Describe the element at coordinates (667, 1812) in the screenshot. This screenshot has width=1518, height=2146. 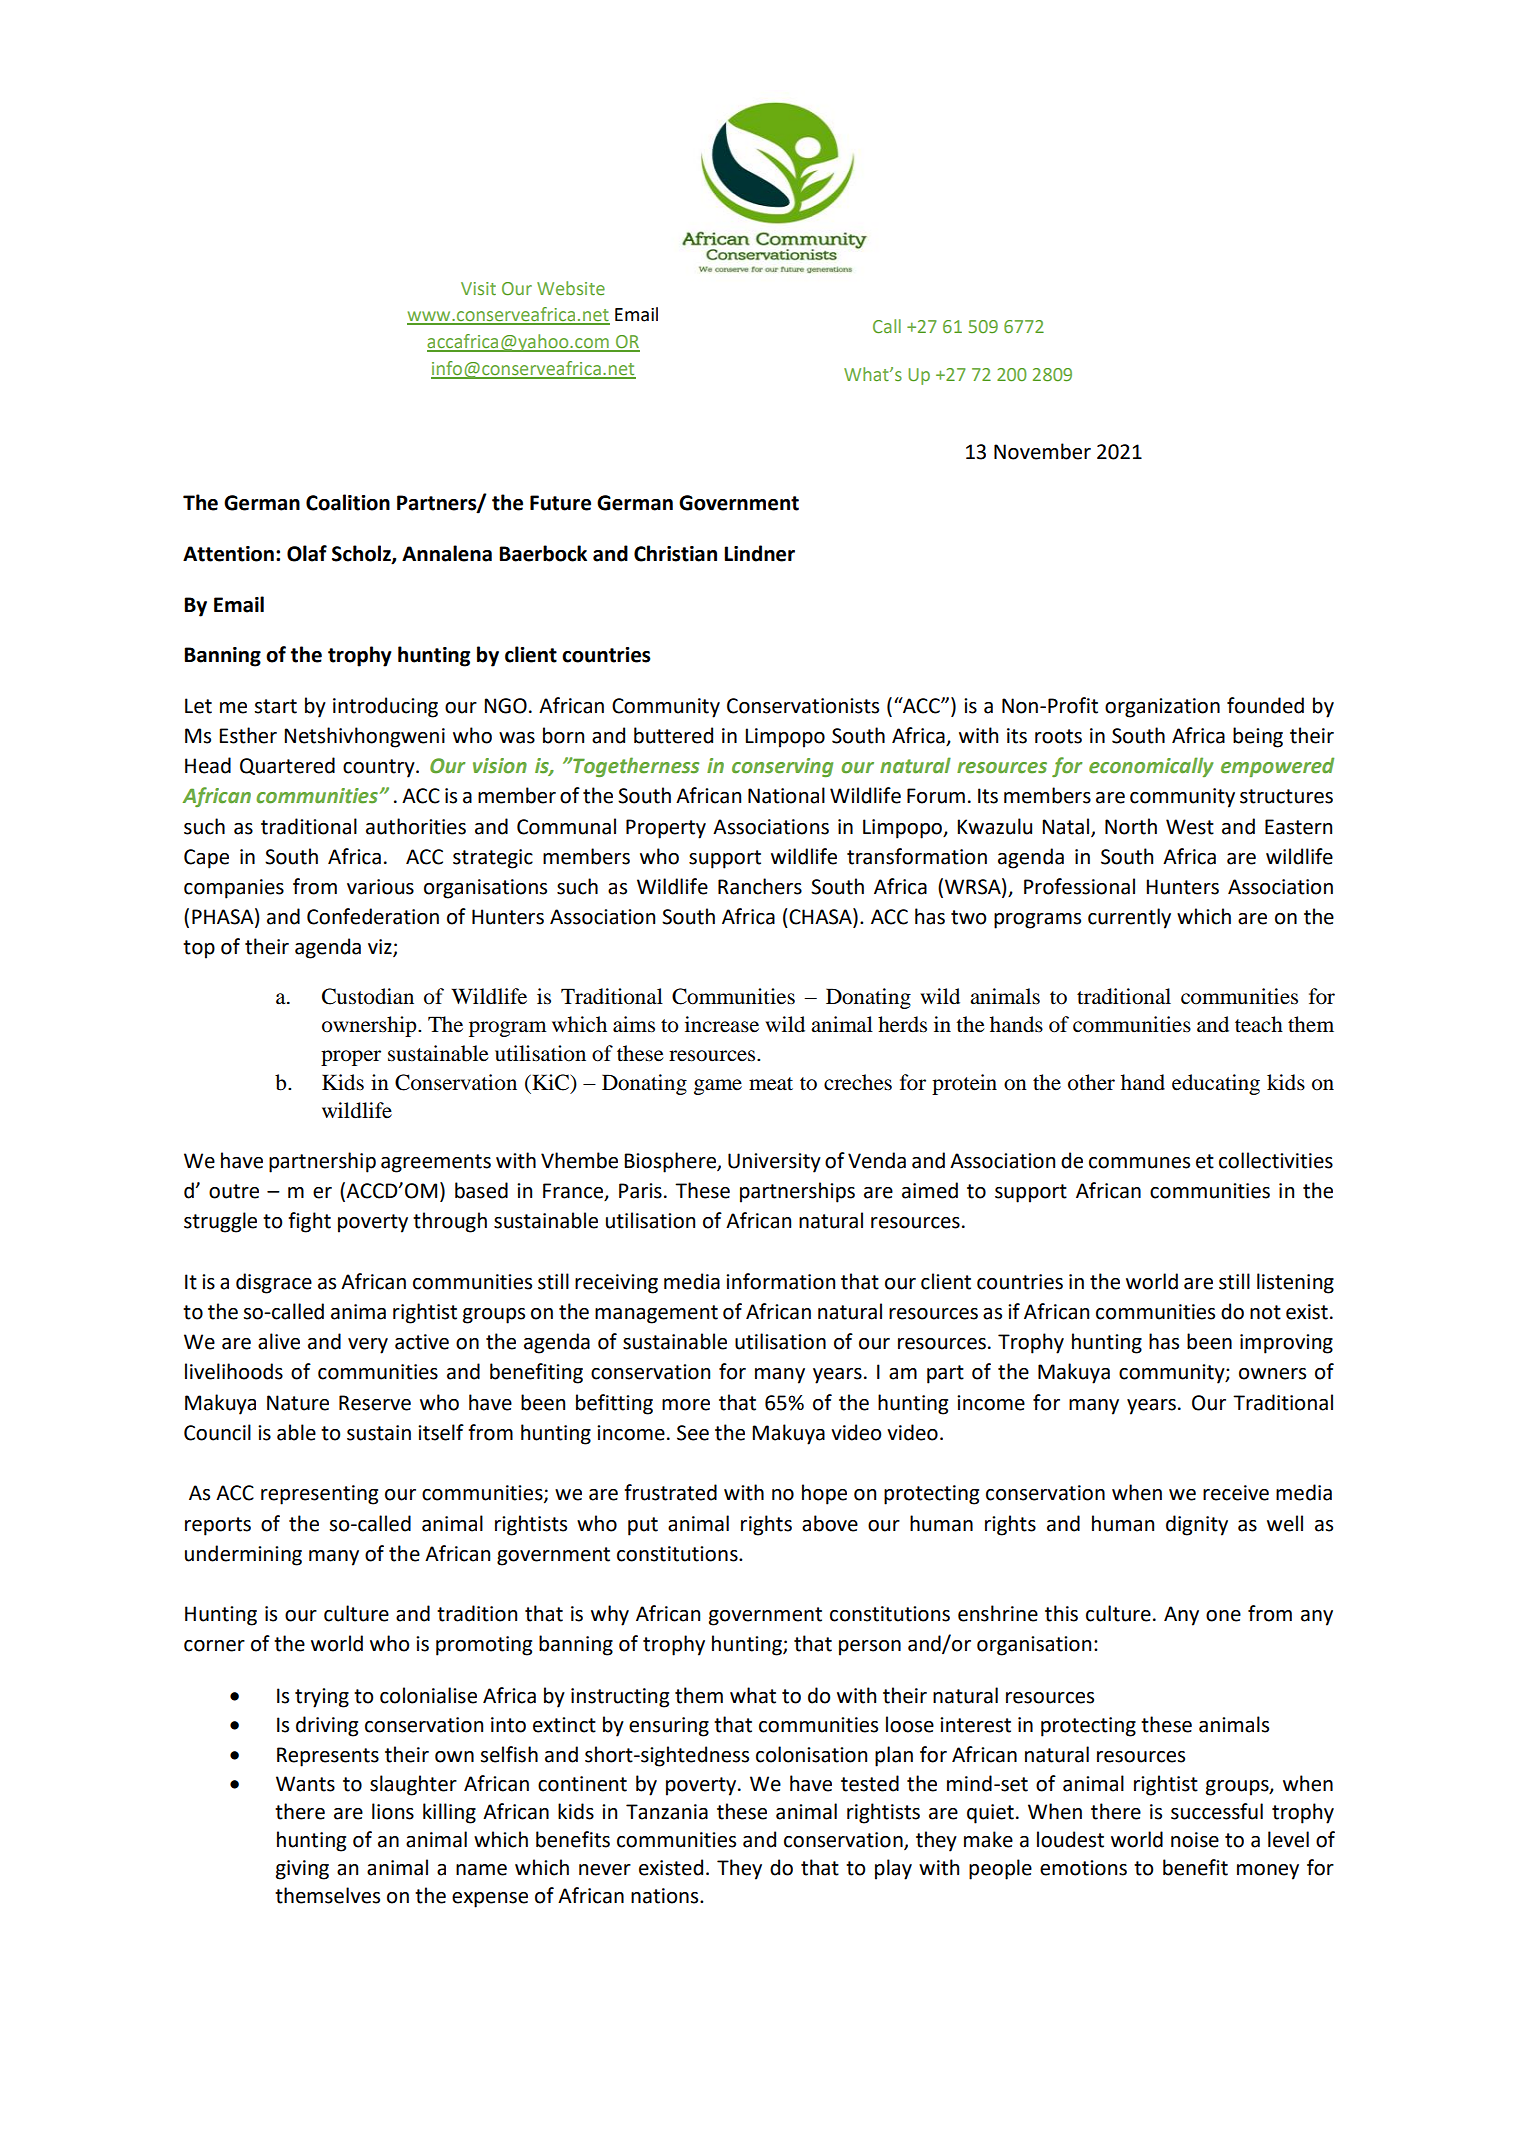
I see `Tanzania` at that location.
